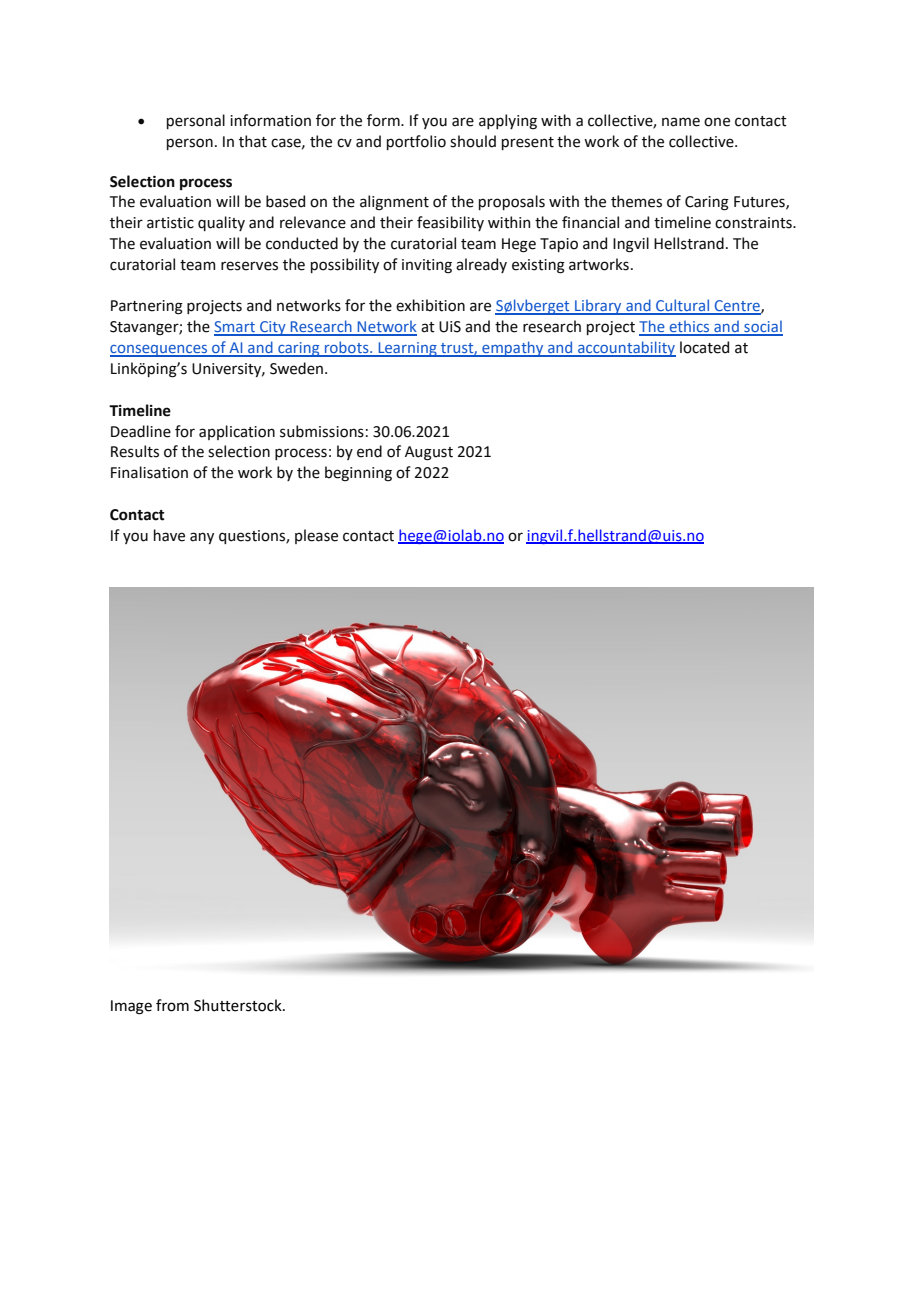  Describe the element at coordinates (429, 453) in the page. I see `August` at that location.
